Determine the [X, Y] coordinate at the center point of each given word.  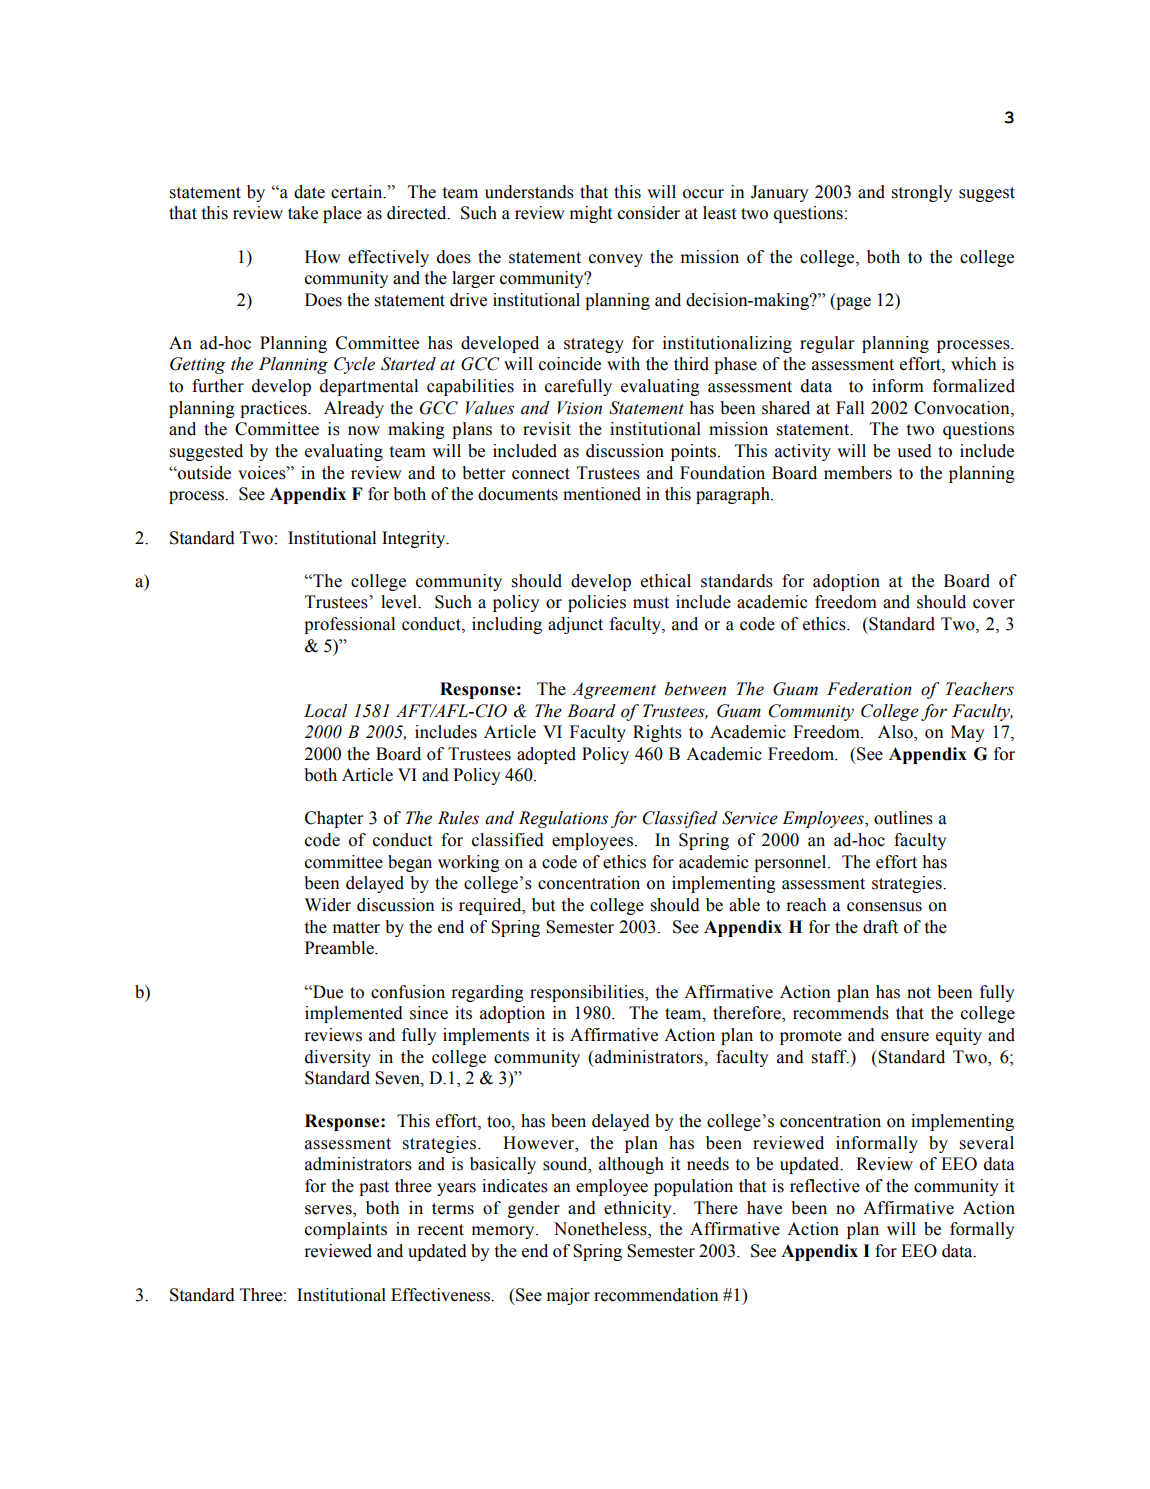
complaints [346, 1230]
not [919, 993]
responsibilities [588, 993]
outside [203, 473]
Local [325, 711]
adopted [546, 755]
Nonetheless [601, 1230]
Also [896, 733]
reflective [825, 1186]
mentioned [602, 494]
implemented [354, 1014]
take [303, 213]
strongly [922, 193]
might [591, 214]
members [858, 473]
